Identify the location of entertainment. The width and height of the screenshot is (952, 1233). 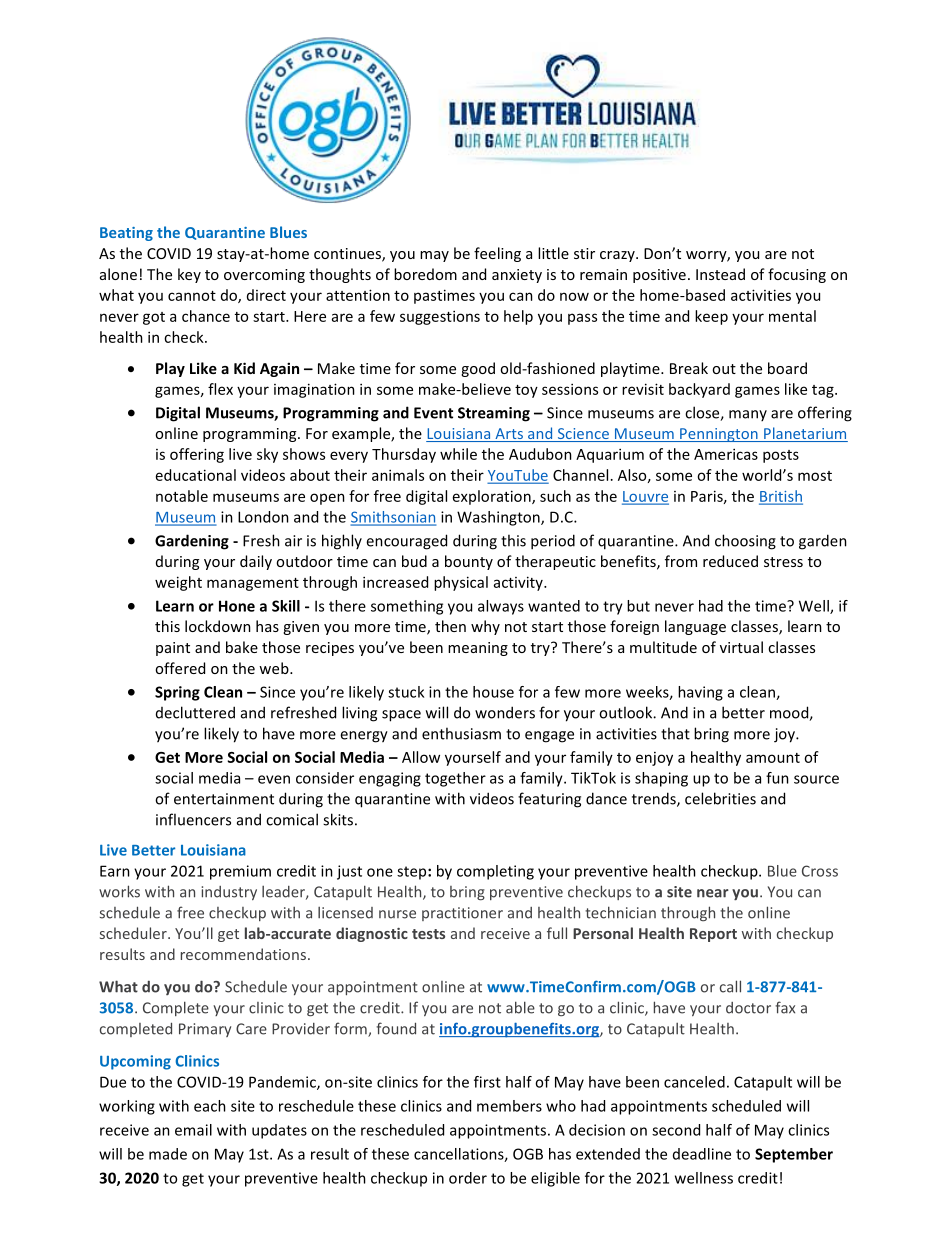
(224, 799).
